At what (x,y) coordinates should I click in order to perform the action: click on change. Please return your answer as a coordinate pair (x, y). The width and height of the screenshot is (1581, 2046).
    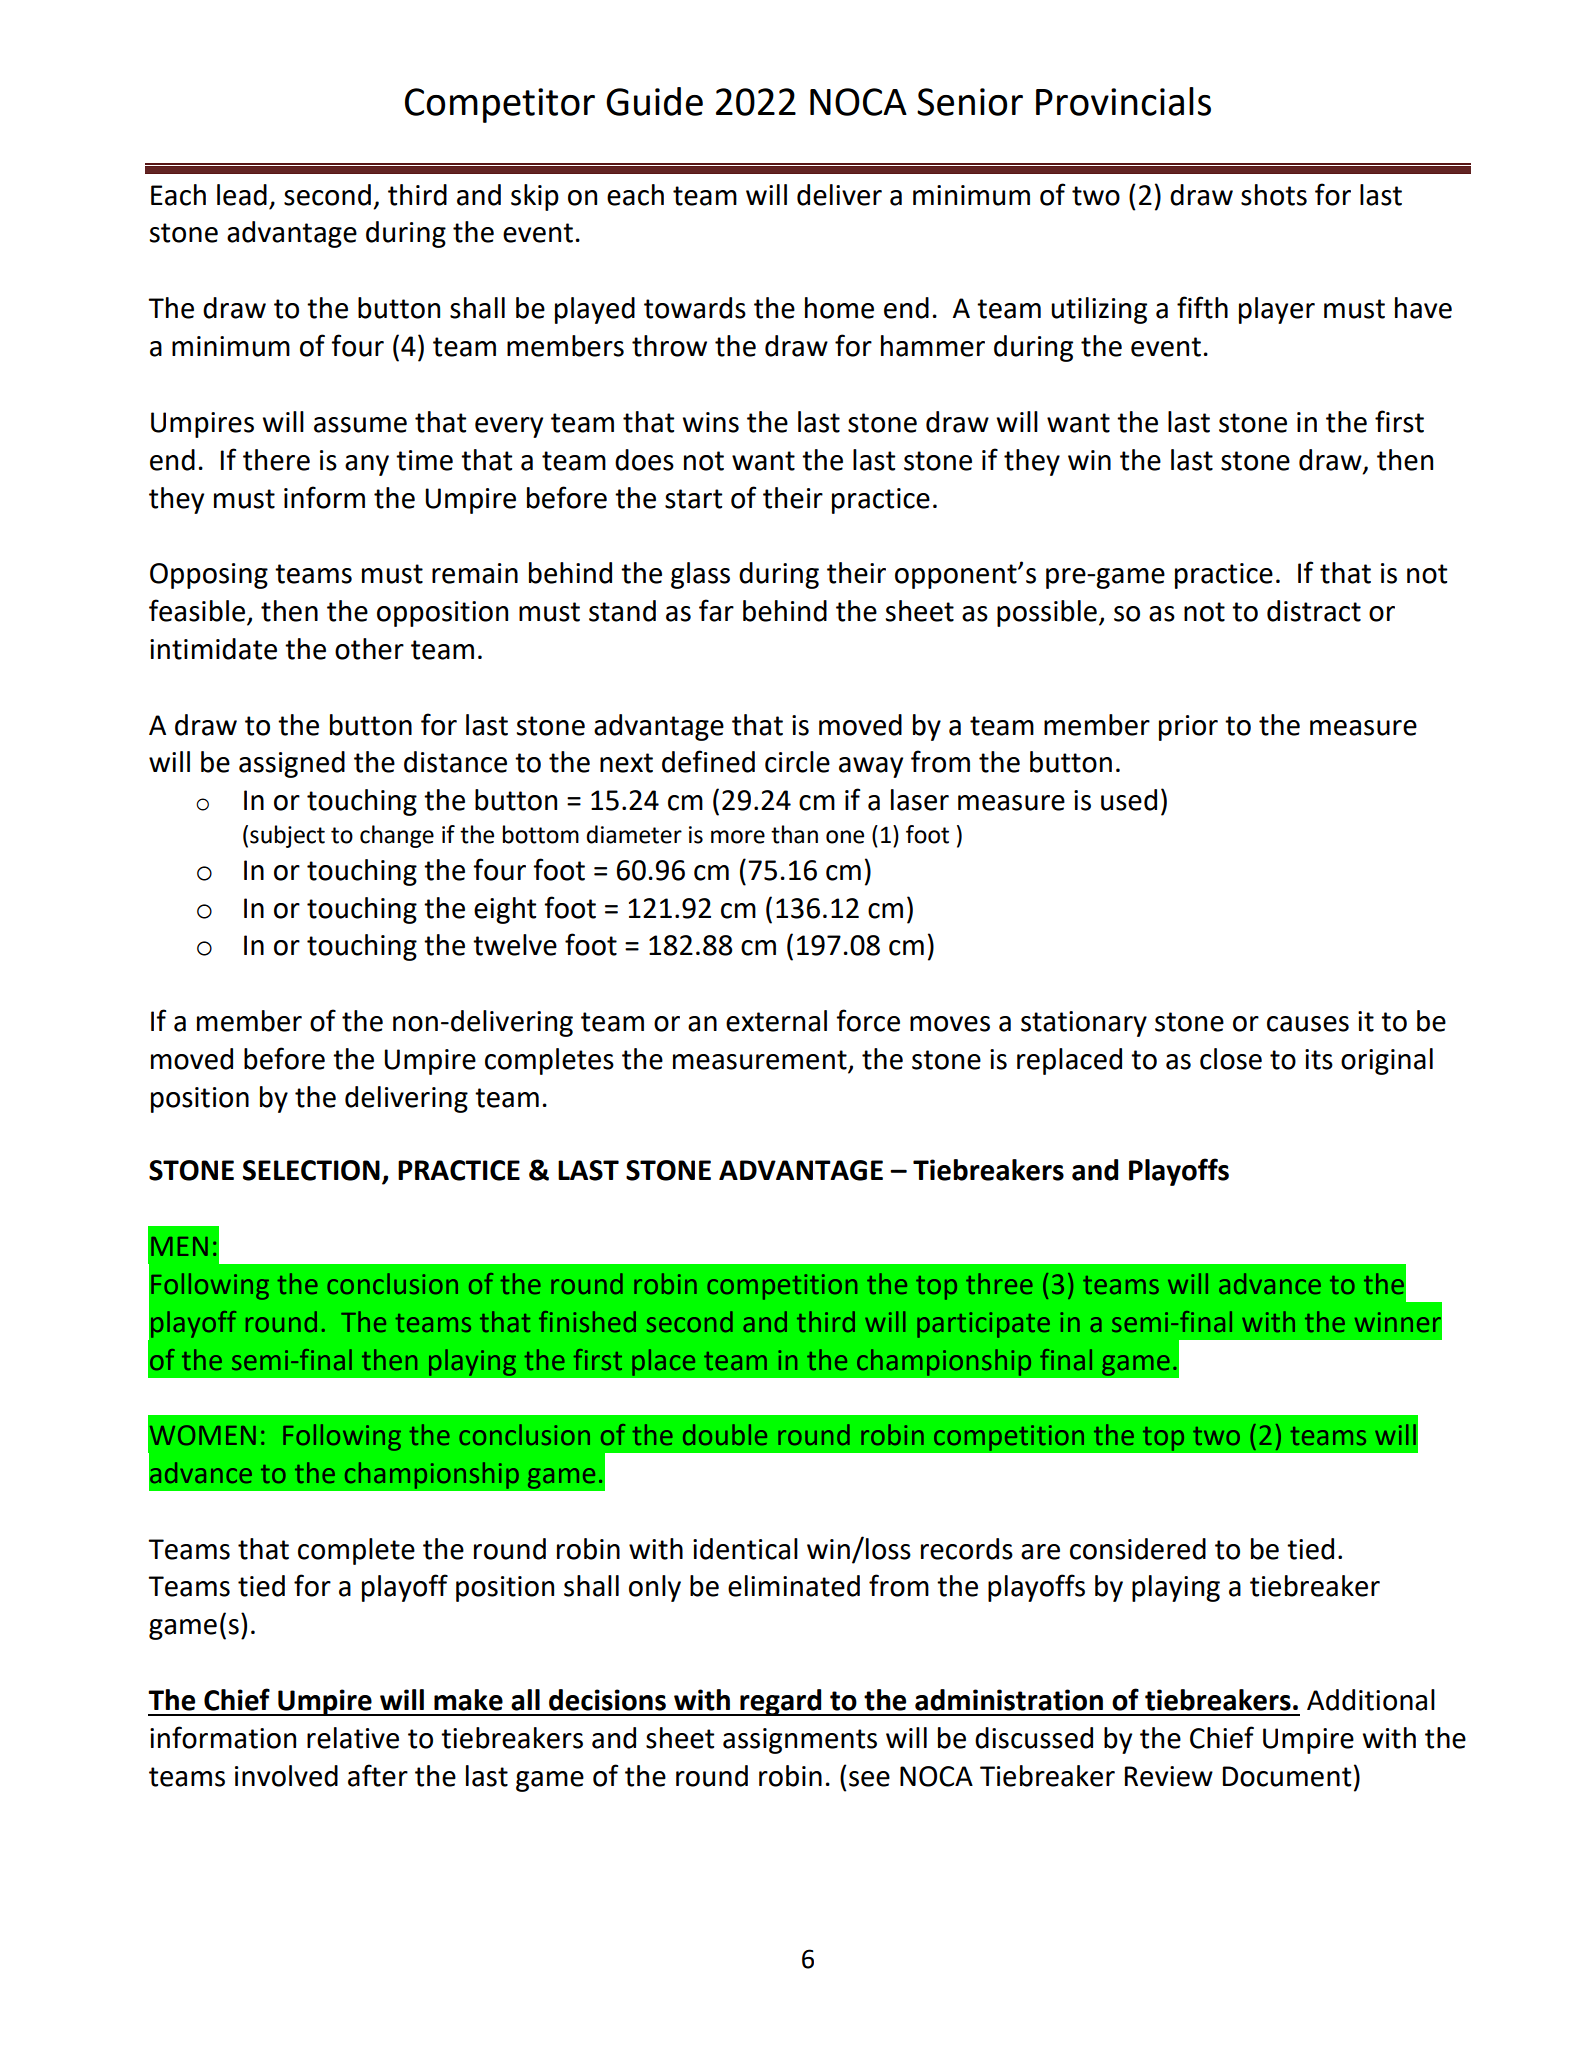
    Looking at the image, I should click on (397, 836).
